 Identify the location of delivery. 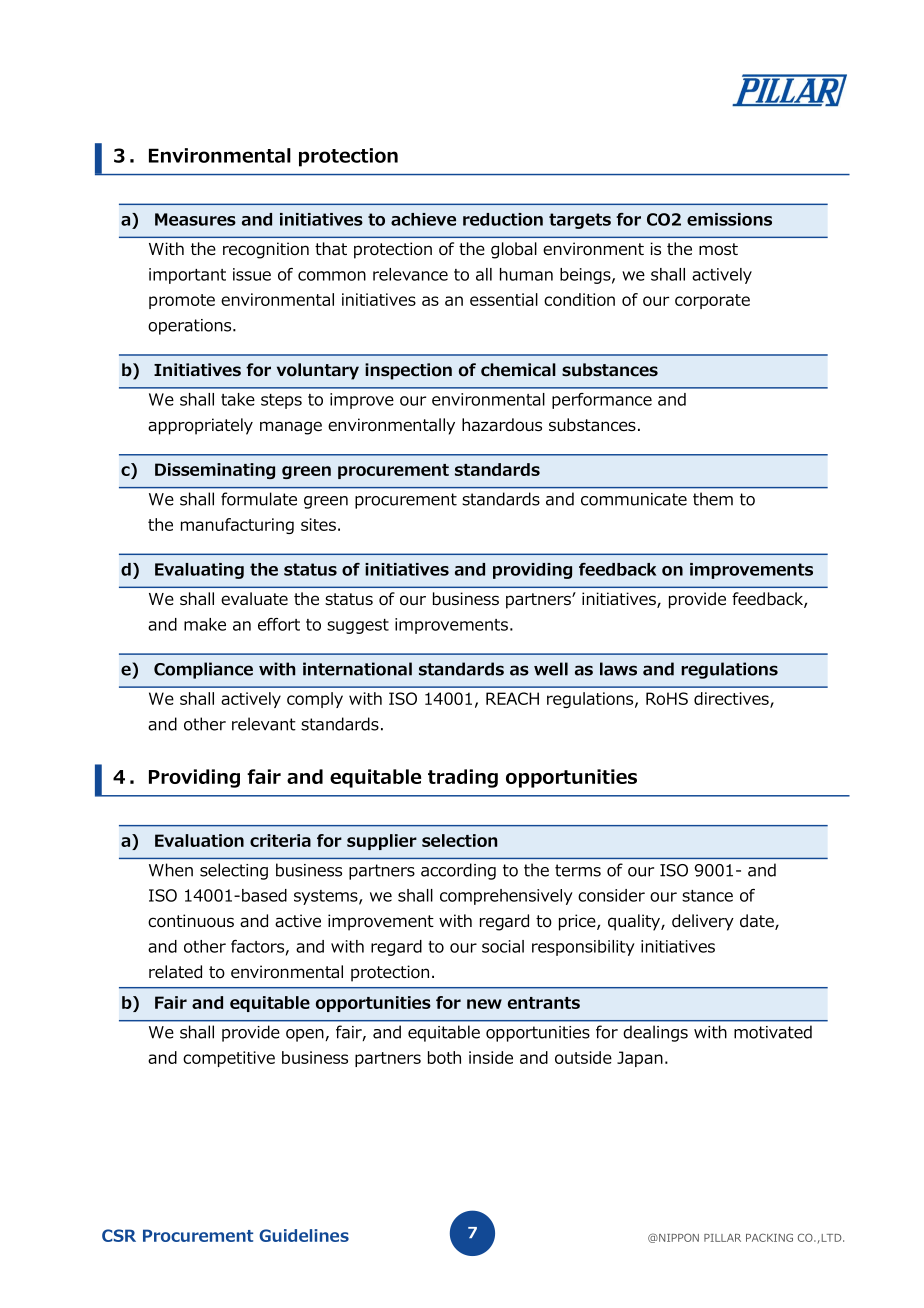
(703, 922).
